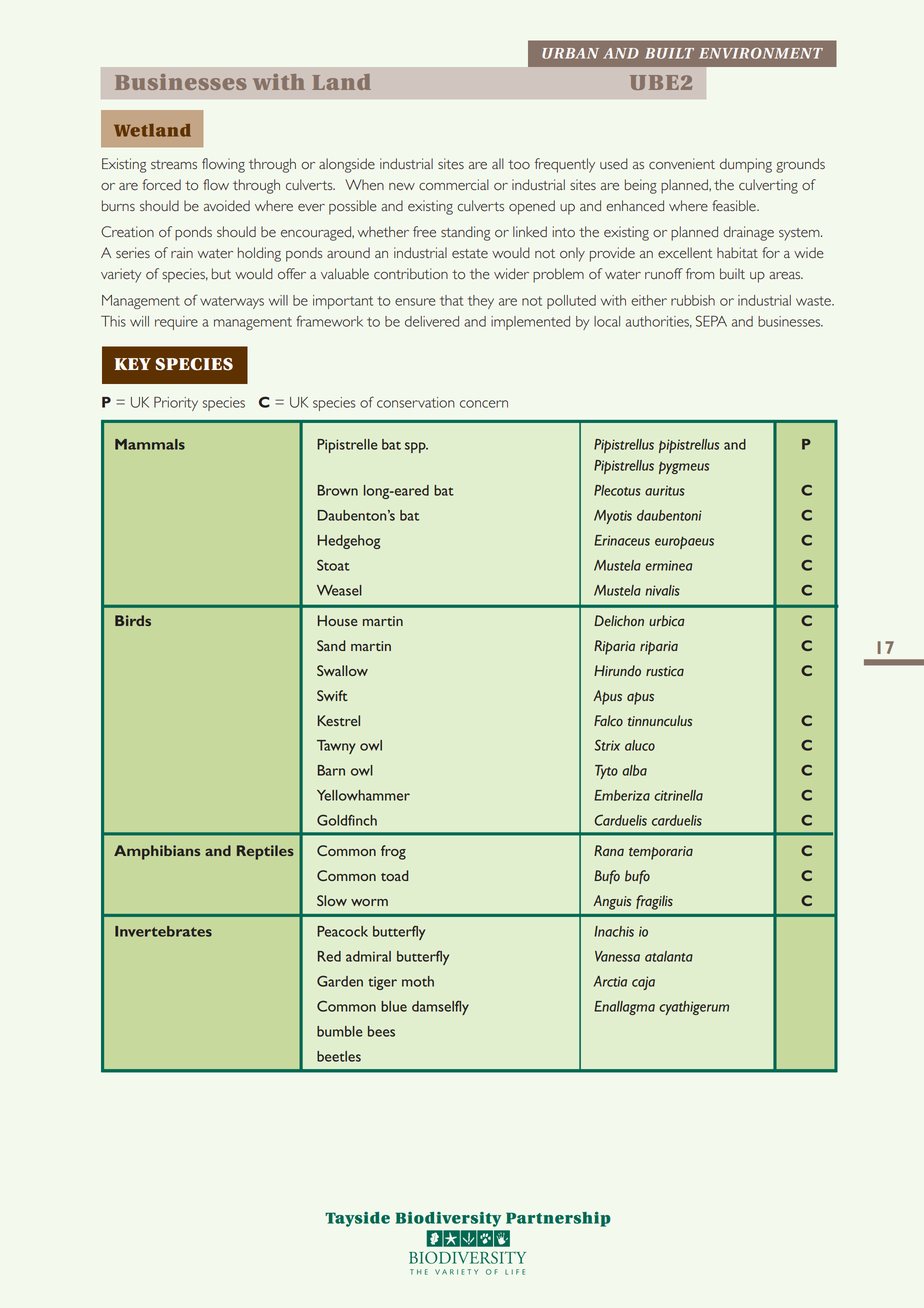 The width and height of the screenshot is (924, 1308). Describe the element at coordinates (484, 404) in the screenshot. I see `concern` at that location.
